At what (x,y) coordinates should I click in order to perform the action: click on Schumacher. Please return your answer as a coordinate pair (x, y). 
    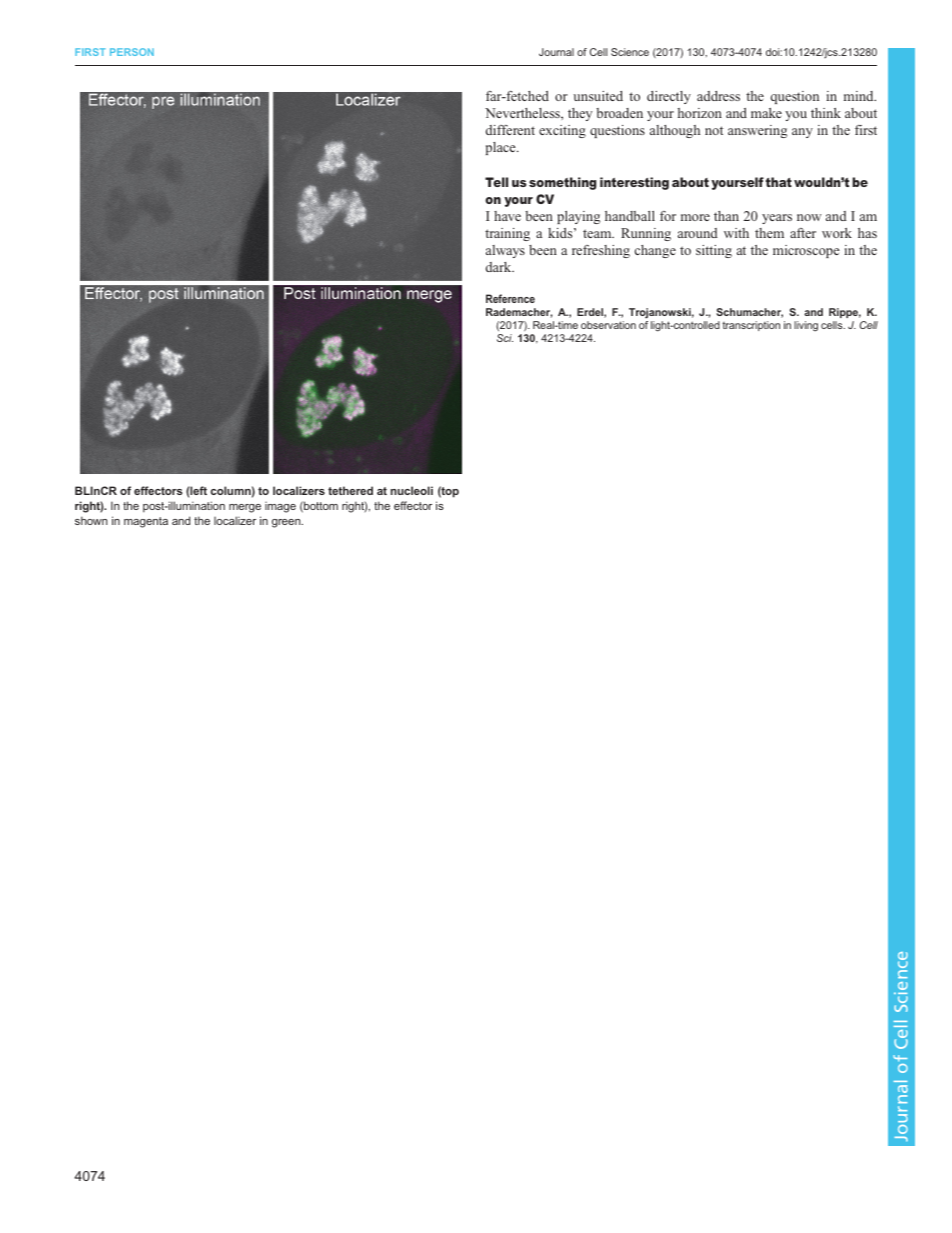
    Looking at the image, I should click on (749, 313).
